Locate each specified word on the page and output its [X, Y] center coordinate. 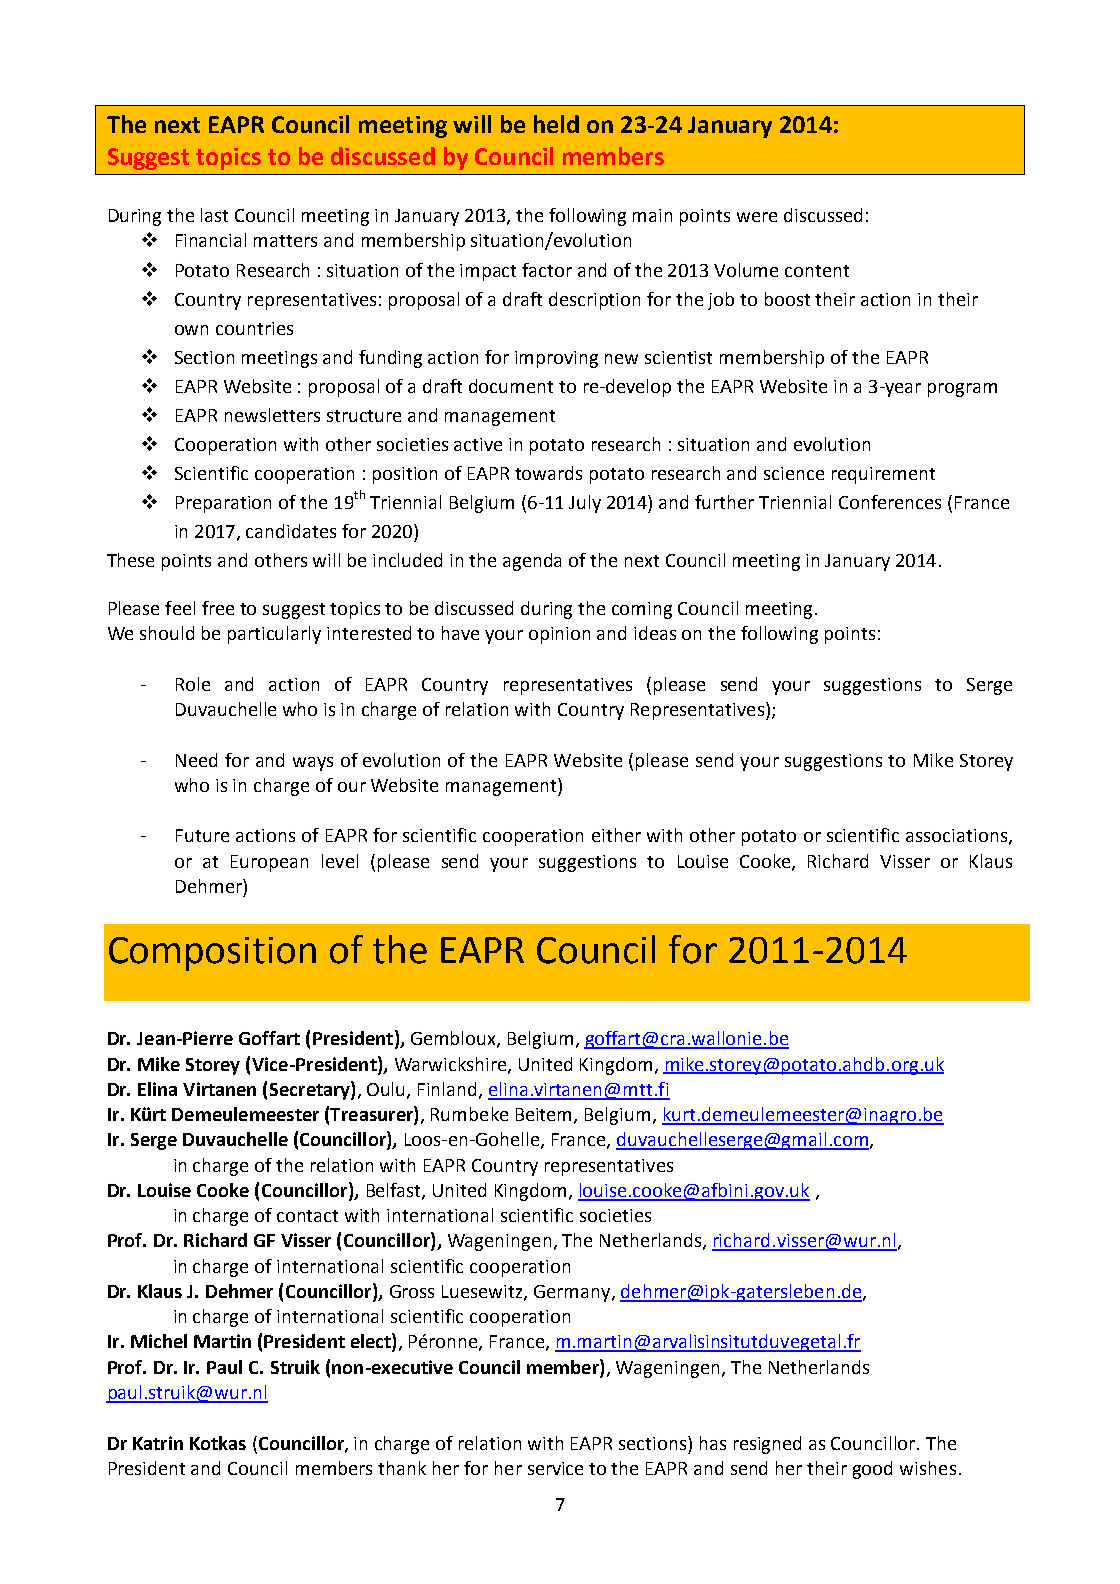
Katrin [158, 1443]
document [511, 386]
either [616, 835]
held [556, 124]
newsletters [272, 415]
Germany [573, 1293]
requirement [883, 475]
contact [307, 1216]
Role [193, 684]
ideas [655, 633]
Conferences [890, 502]
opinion [559, 635]
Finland [447, 1089]
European [269, 863]
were [757, 217]
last [214, 215]
